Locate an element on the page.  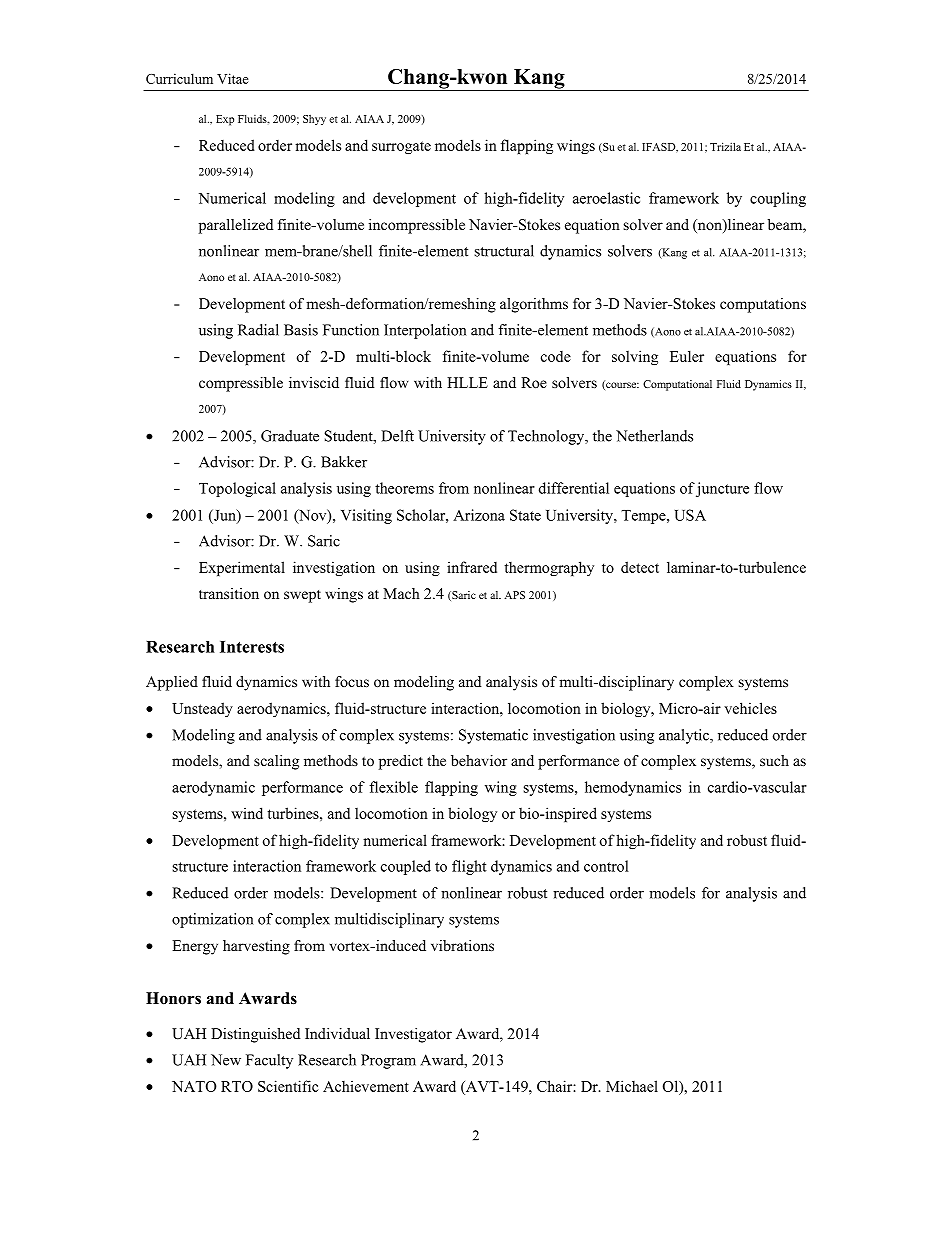
Radial is located at coordinates (258, 330).
